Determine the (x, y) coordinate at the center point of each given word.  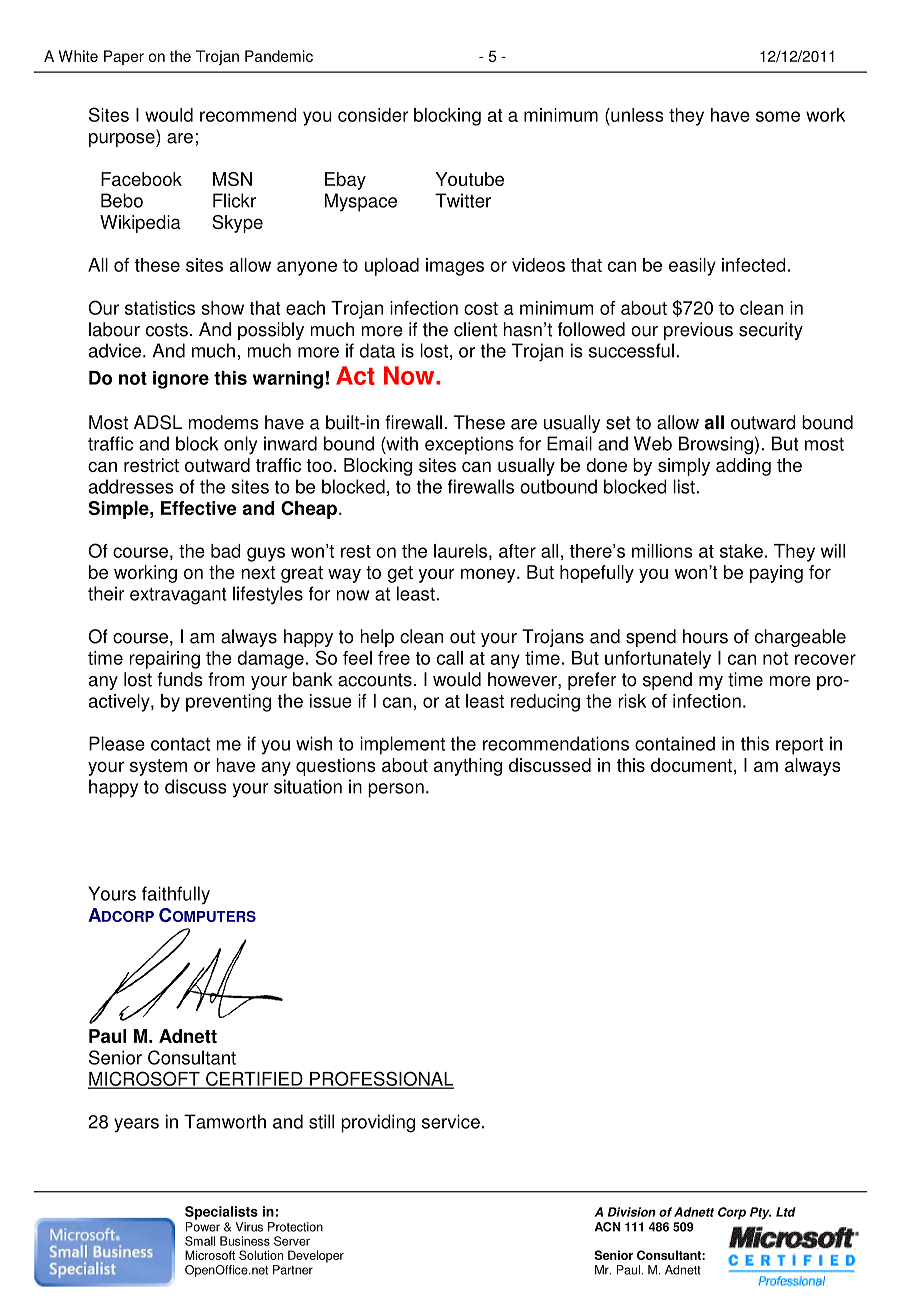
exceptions (469, 445)
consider (373, 115)
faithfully (176, 895)
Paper (124, 57)
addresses (131, 486)
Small (200, 1241)
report (799, 746)
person (396, 790)
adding (743, 467)
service (451, 1121)
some (778, 116)
